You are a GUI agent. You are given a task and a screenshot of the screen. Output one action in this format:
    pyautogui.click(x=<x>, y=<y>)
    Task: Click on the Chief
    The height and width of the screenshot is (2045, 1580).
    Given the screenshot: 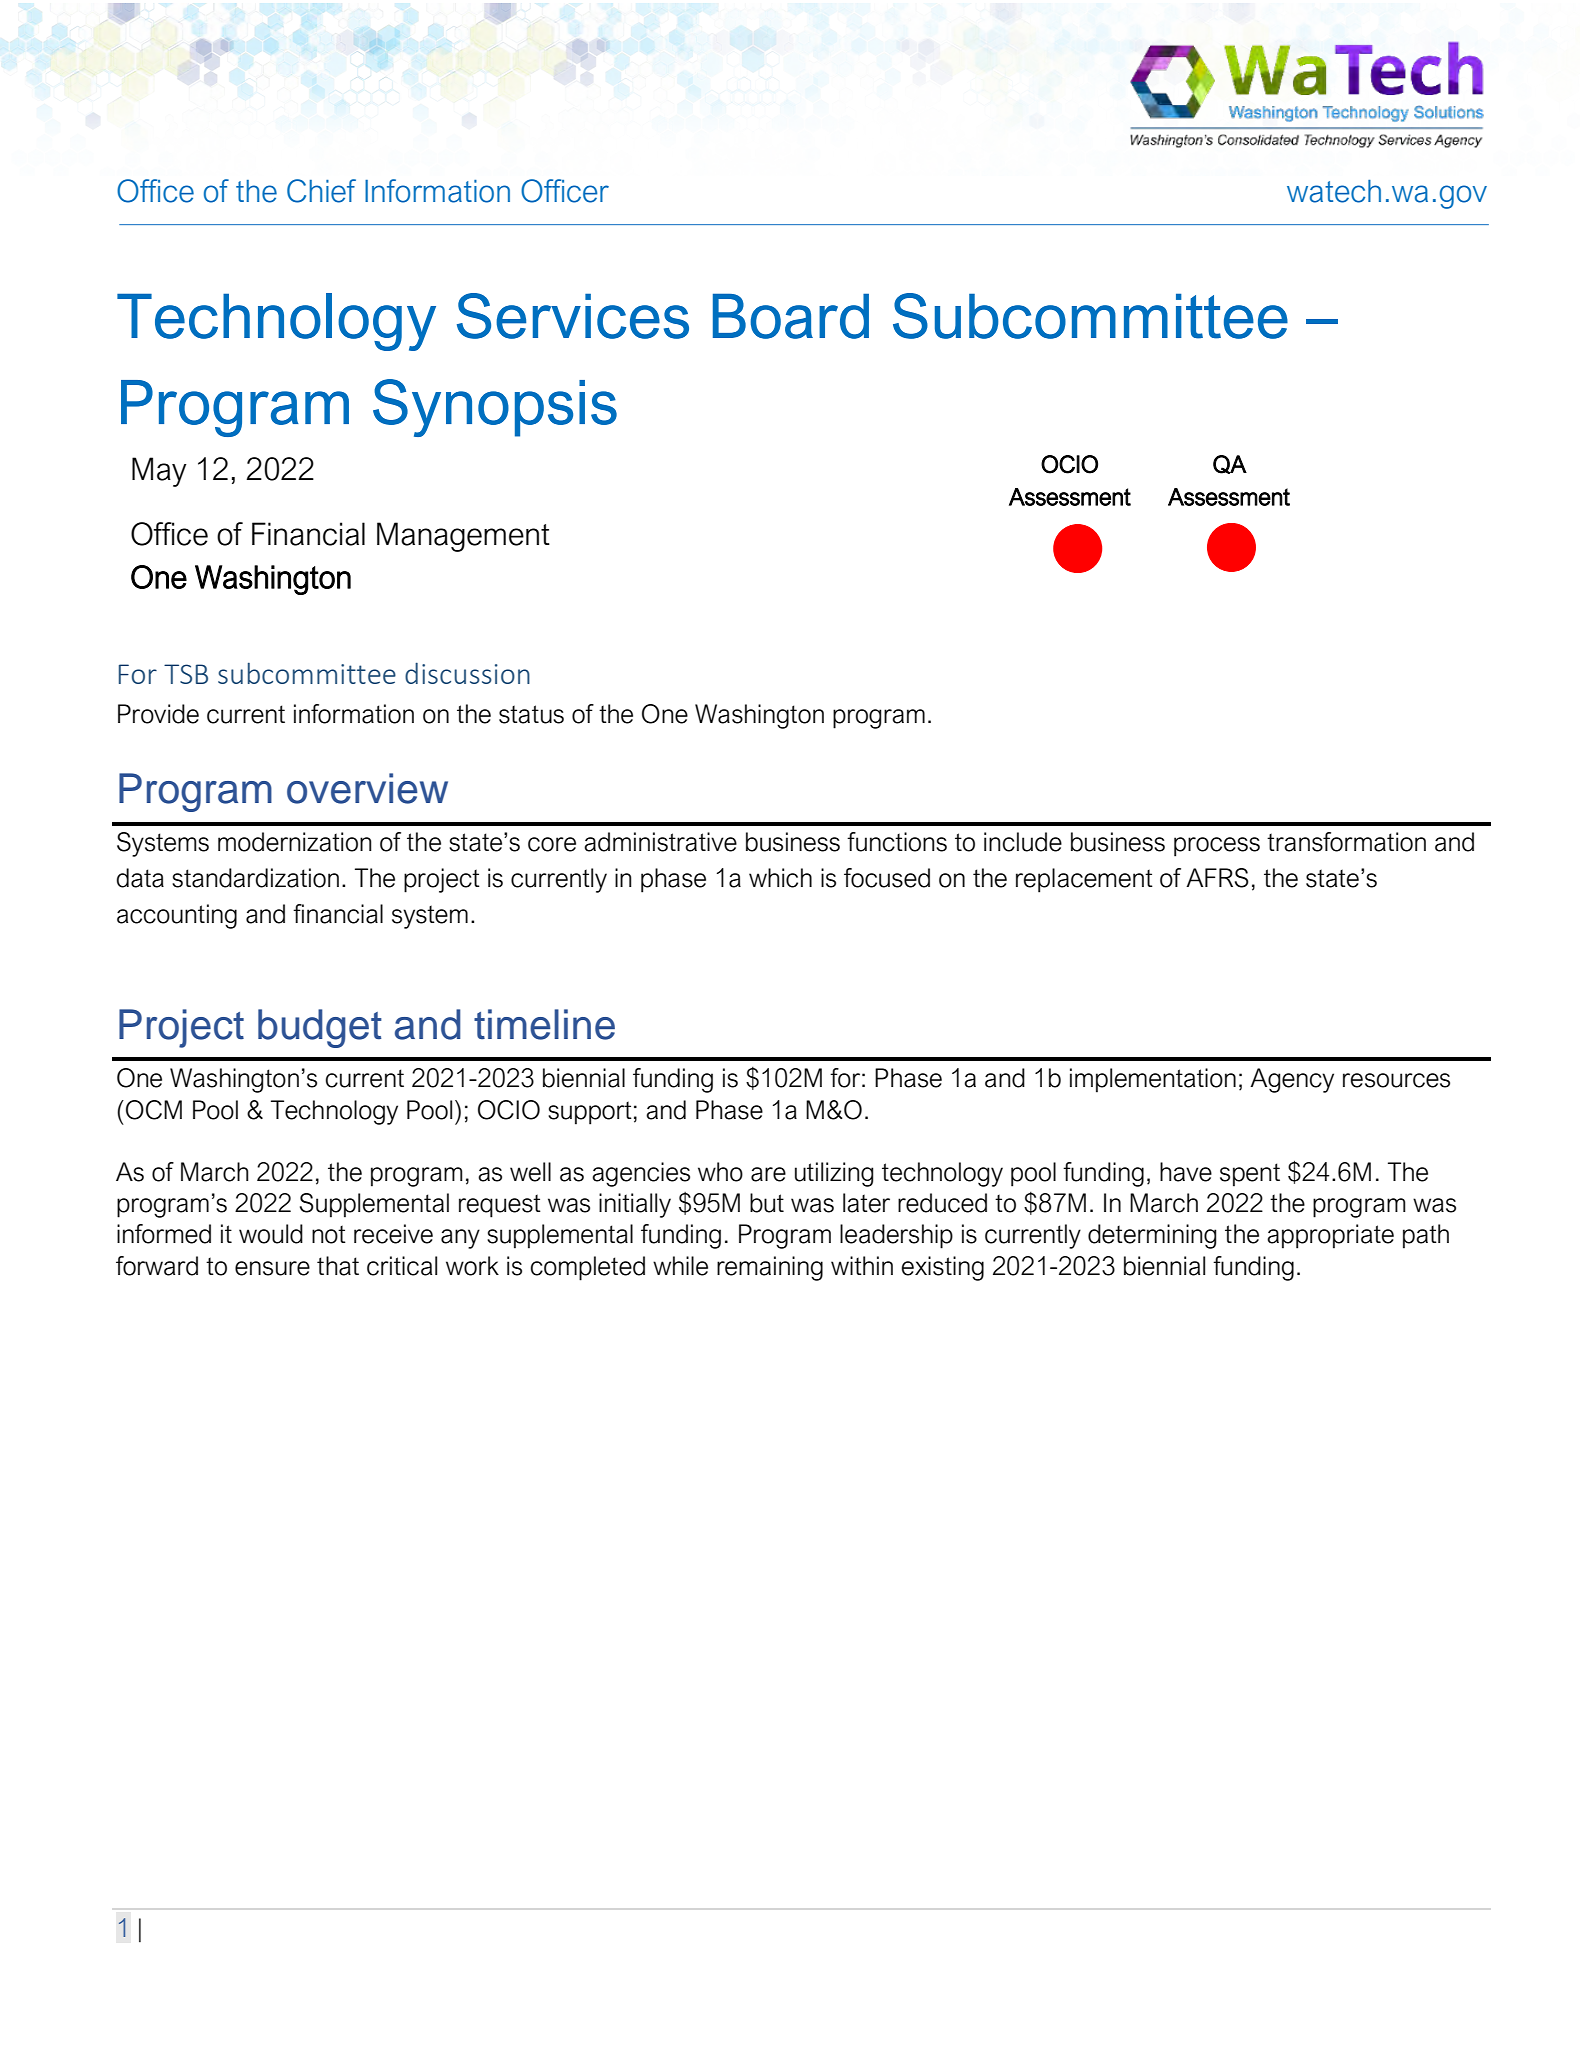 What is the action you would take?
    pyautogui.click(x=321, y=191)
